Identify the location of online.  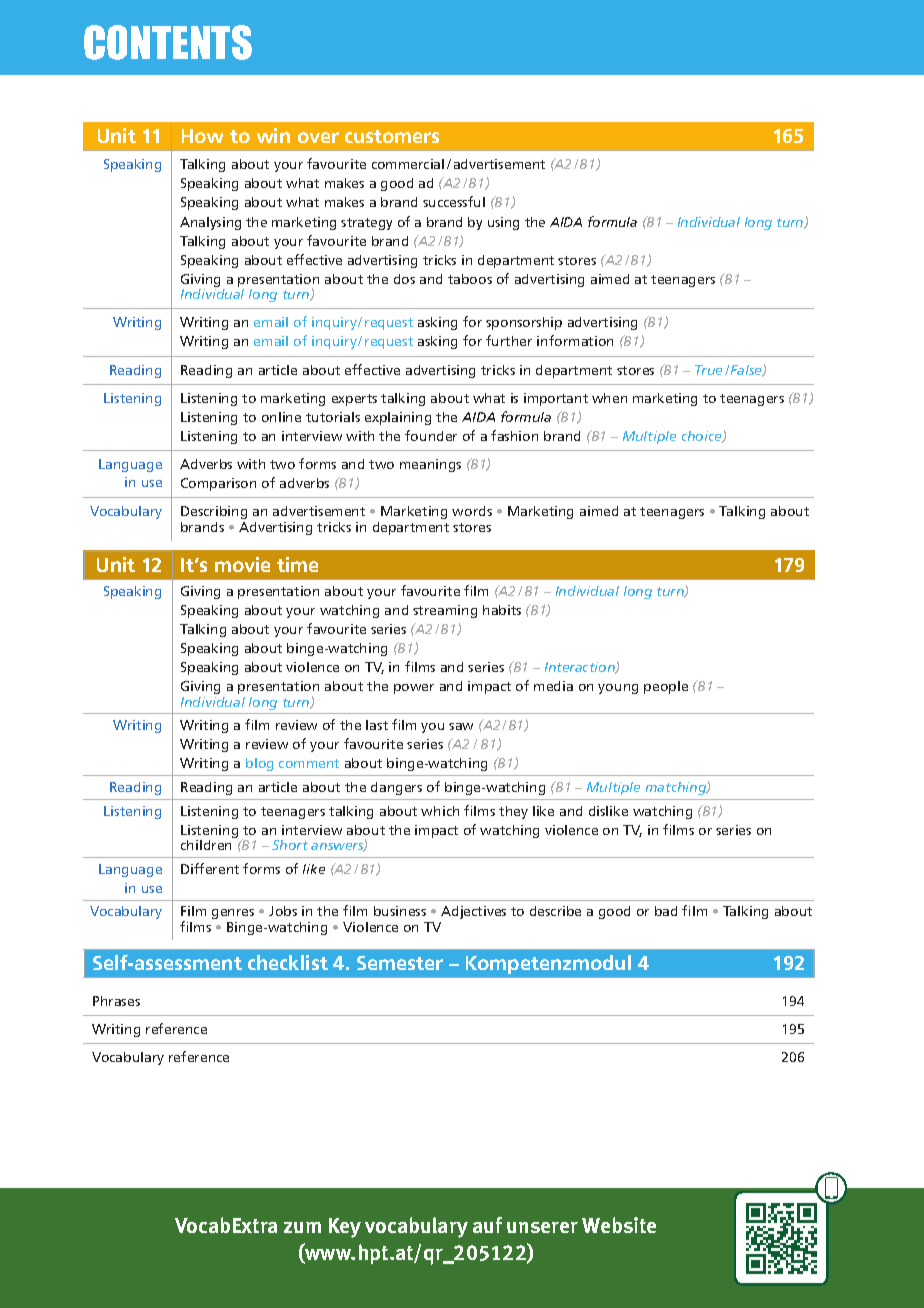
(281, 417).
